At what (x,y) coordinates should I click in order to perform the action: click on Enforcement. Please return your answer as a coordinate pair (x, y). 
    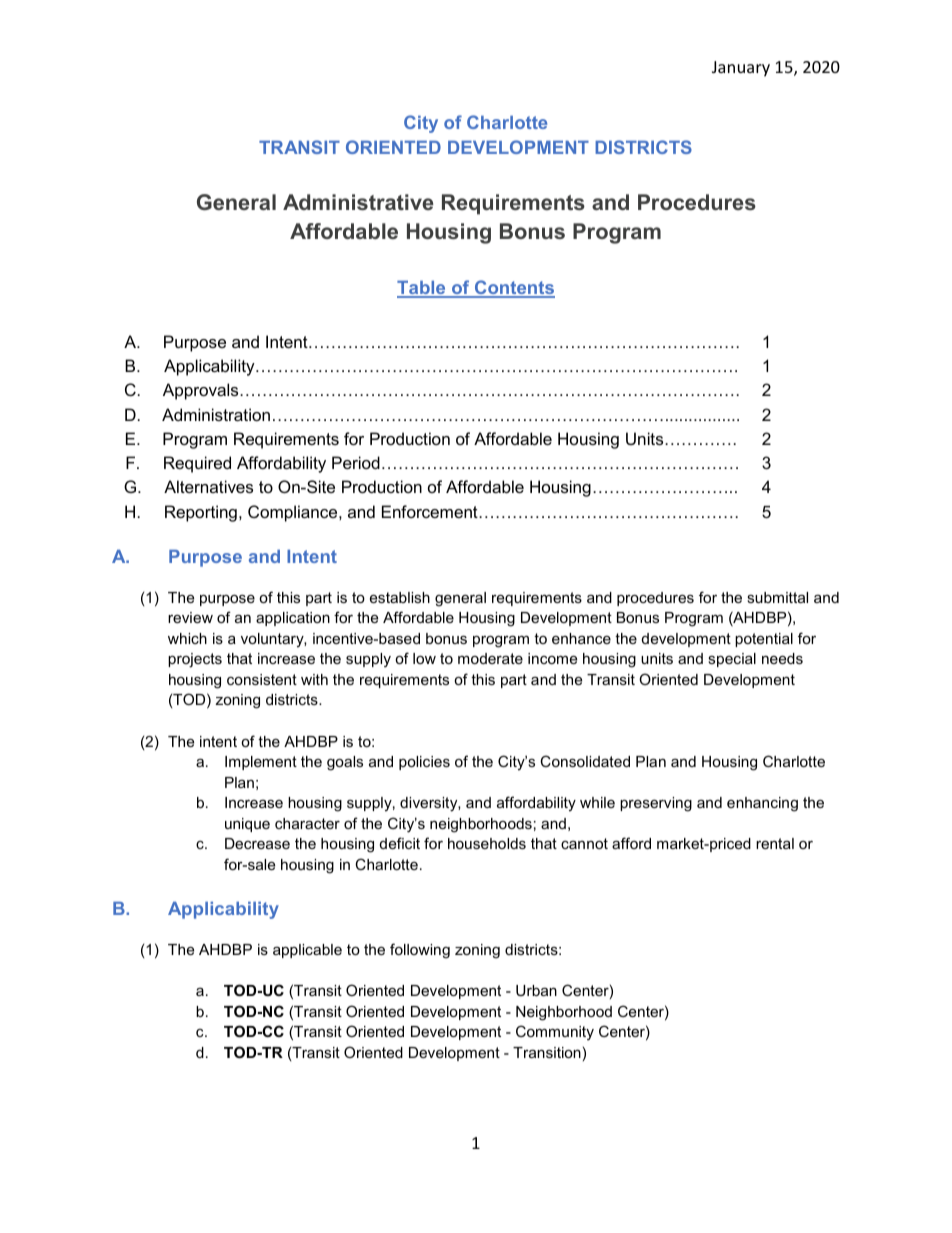
    Looking at the image, I should click on (431, 511).
